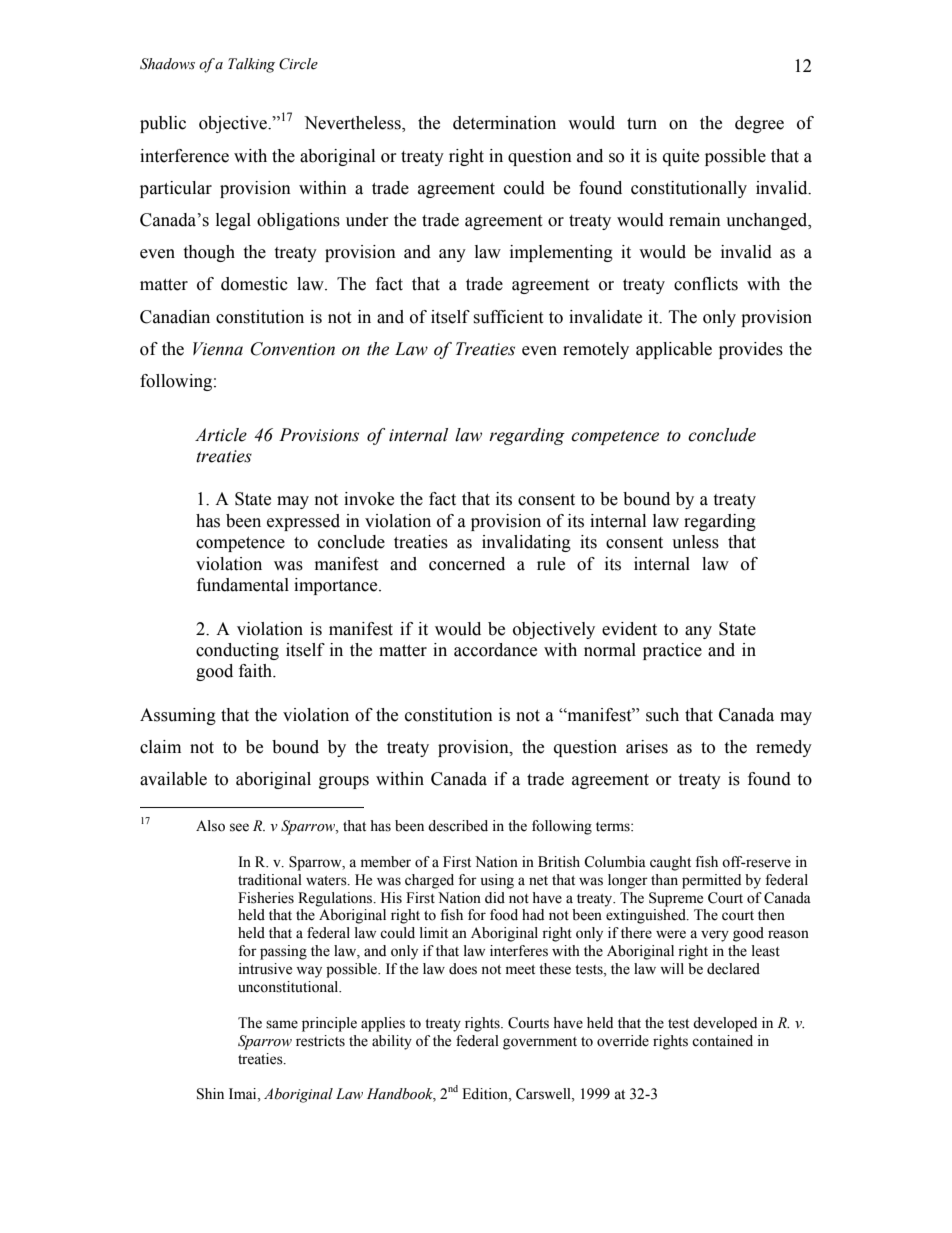 The height and width of the screenshot is (1233, 952). What do you see at coordinates (759, 124) in the screenshot?
I see `degree` at bounding box center [759, 124].
